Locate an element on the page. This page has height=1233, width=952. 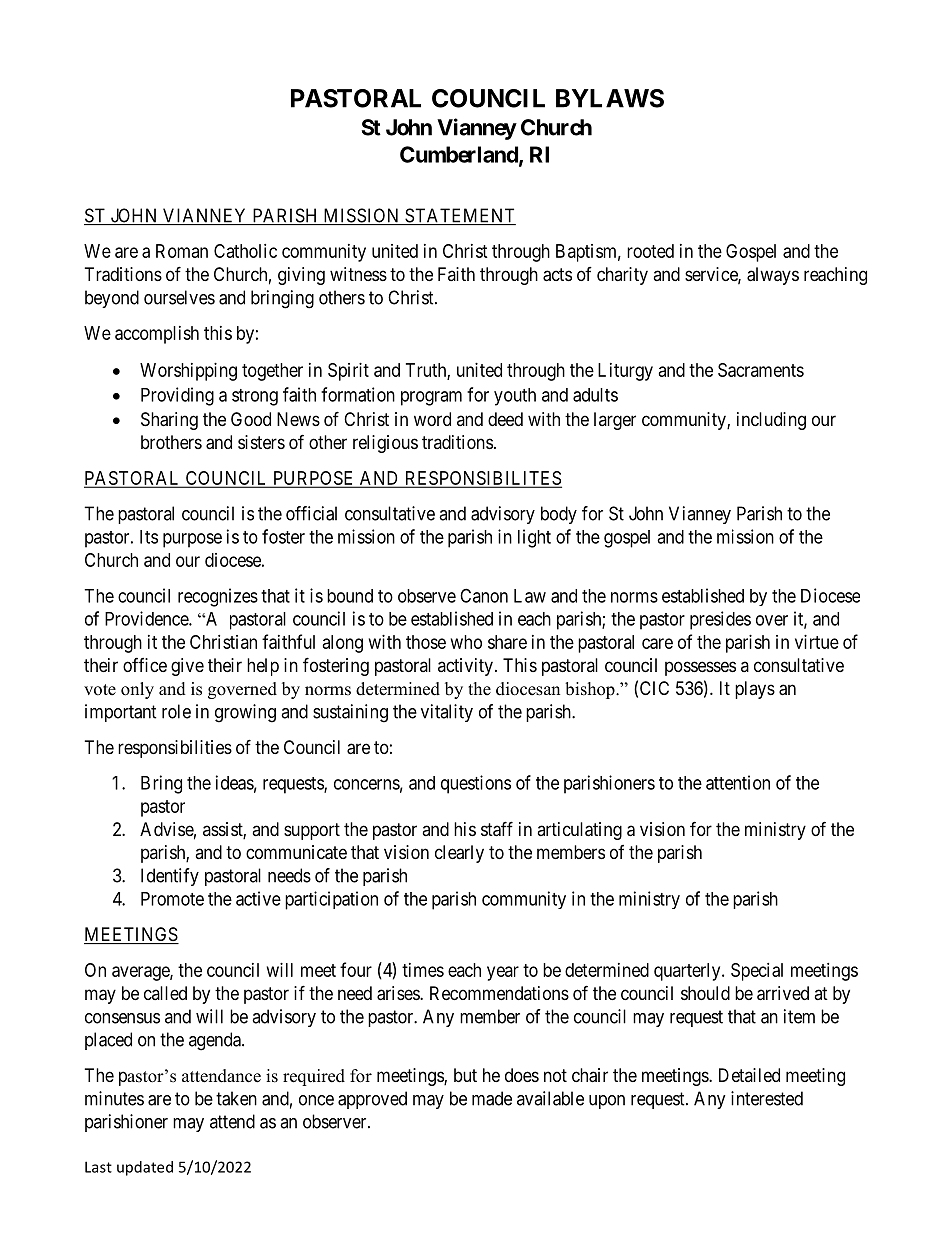
Roman is located at coordinates (182, 251).
